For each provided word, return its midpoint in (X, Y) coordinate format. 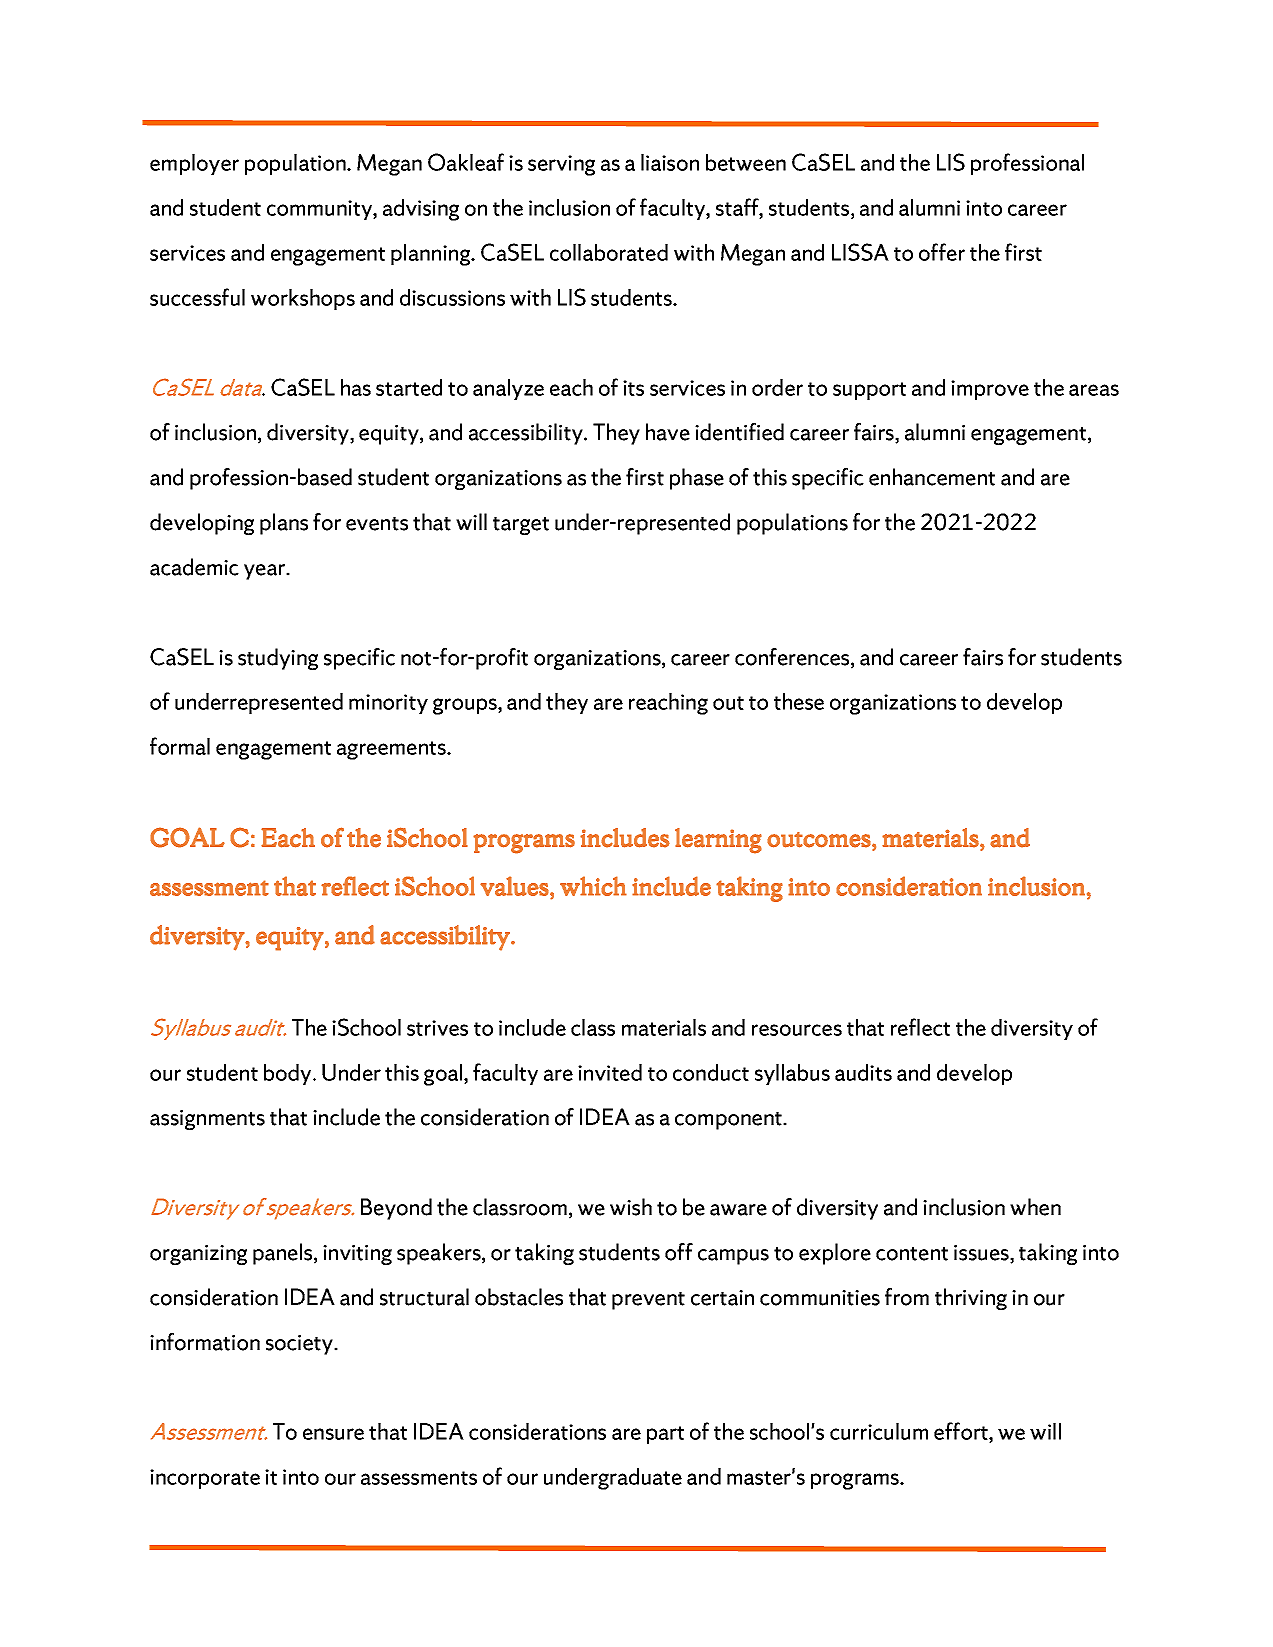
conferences (793, 658)
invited (610, 1072)
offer (942, 252)
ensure (333, 1434)
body (289, 1074)
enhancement (932, 477)
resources (797, 1030)
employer (194, 164)
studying (278, 659)
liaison (670, 162)
